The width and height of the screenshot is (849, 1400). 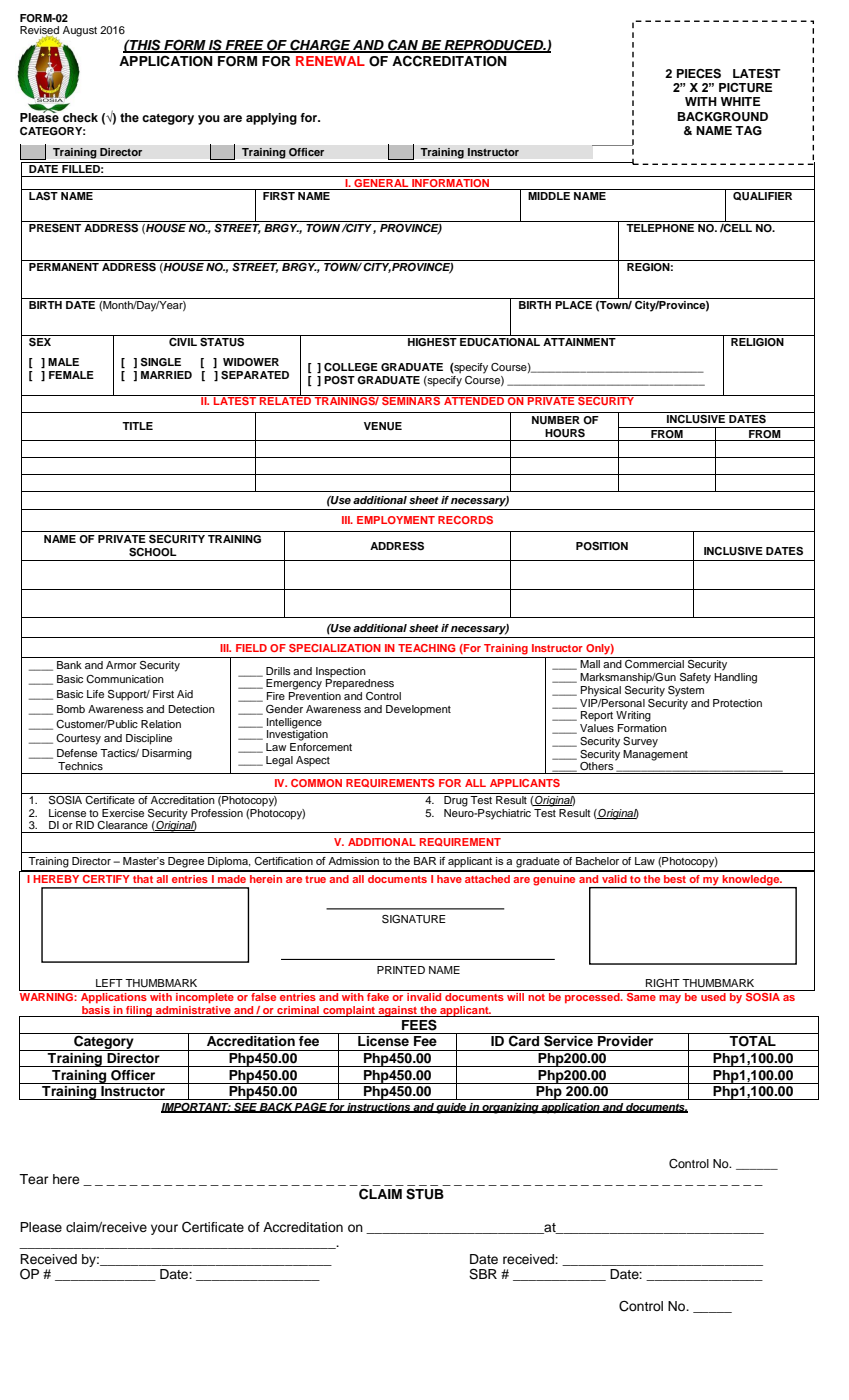 What do you see at coordinates (121, 665) in the screenshot?
I see `Armor` at bounding box center [121, 665].
